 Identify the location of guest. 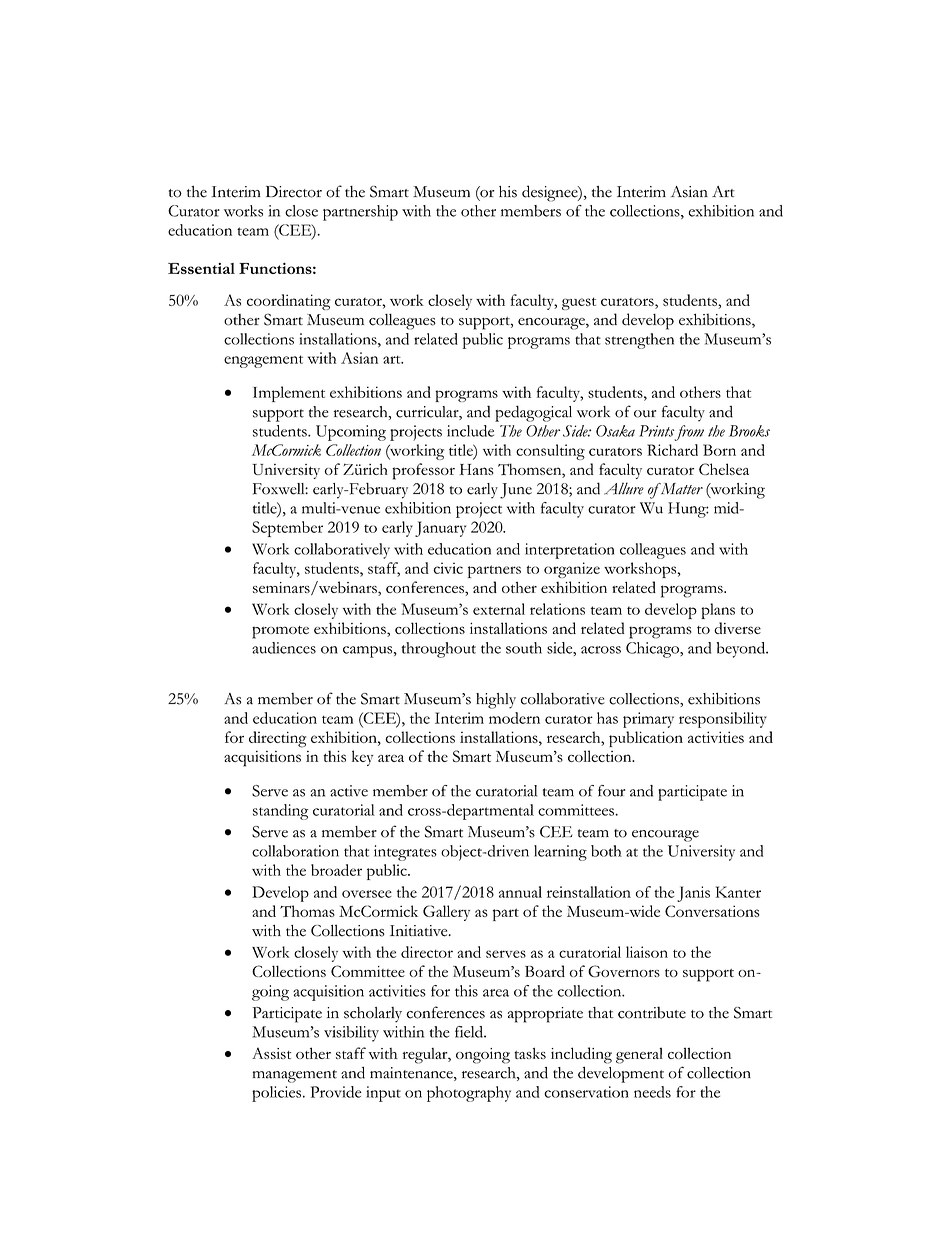
(579, 303).
